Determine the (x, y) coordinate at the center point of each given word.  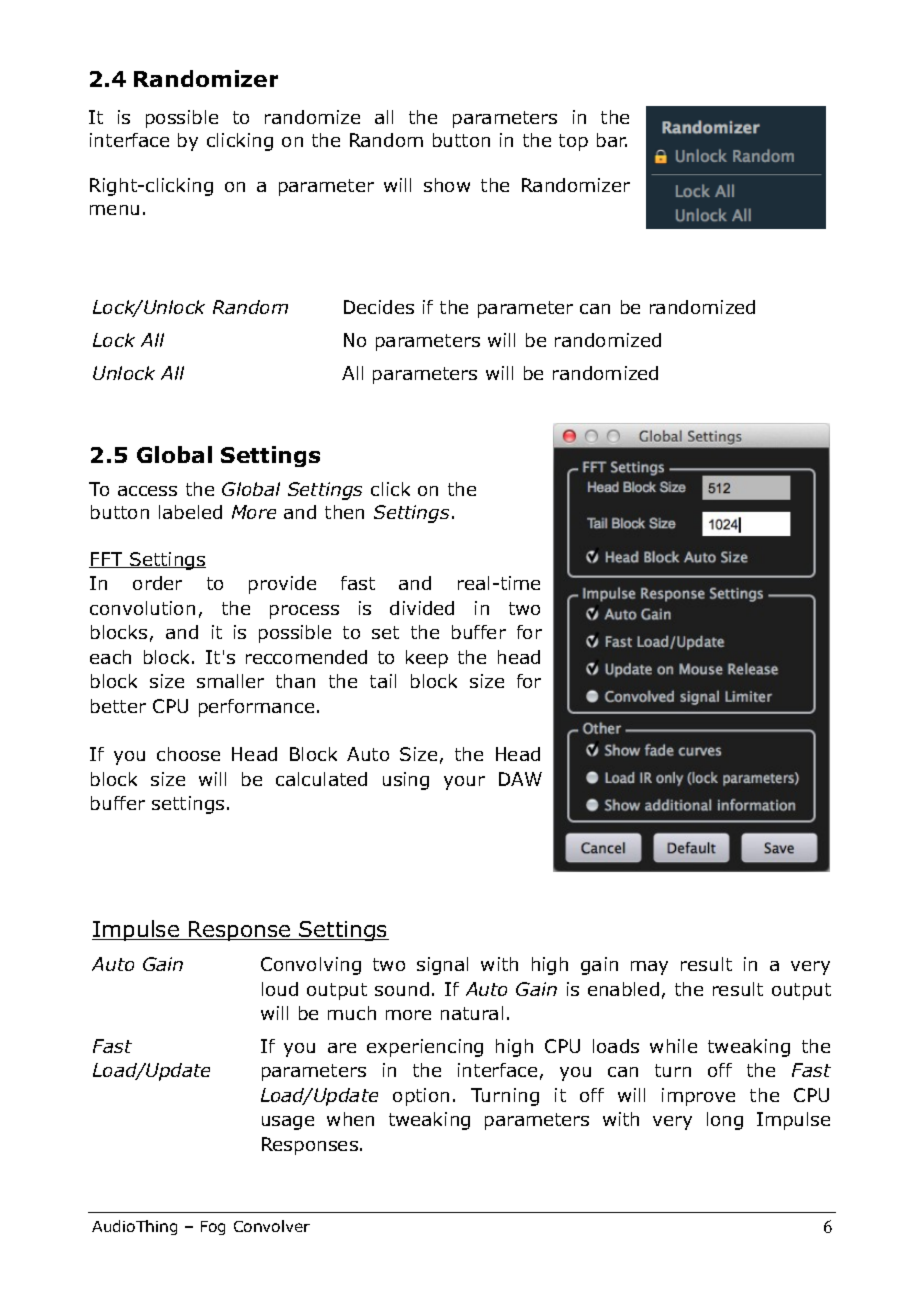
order (157, 583)
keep (427, 659)
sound (402, 989)
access (147, 491)
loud (280, 989)
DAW (520, 779)
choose (188, 754)
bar (612, 140)
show (447, 185)
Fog (213, 1228)
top (573, 142)
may (649, 968)
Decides (379, 307)
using (406, 781)
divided (422, 608)
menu (114, 210)
